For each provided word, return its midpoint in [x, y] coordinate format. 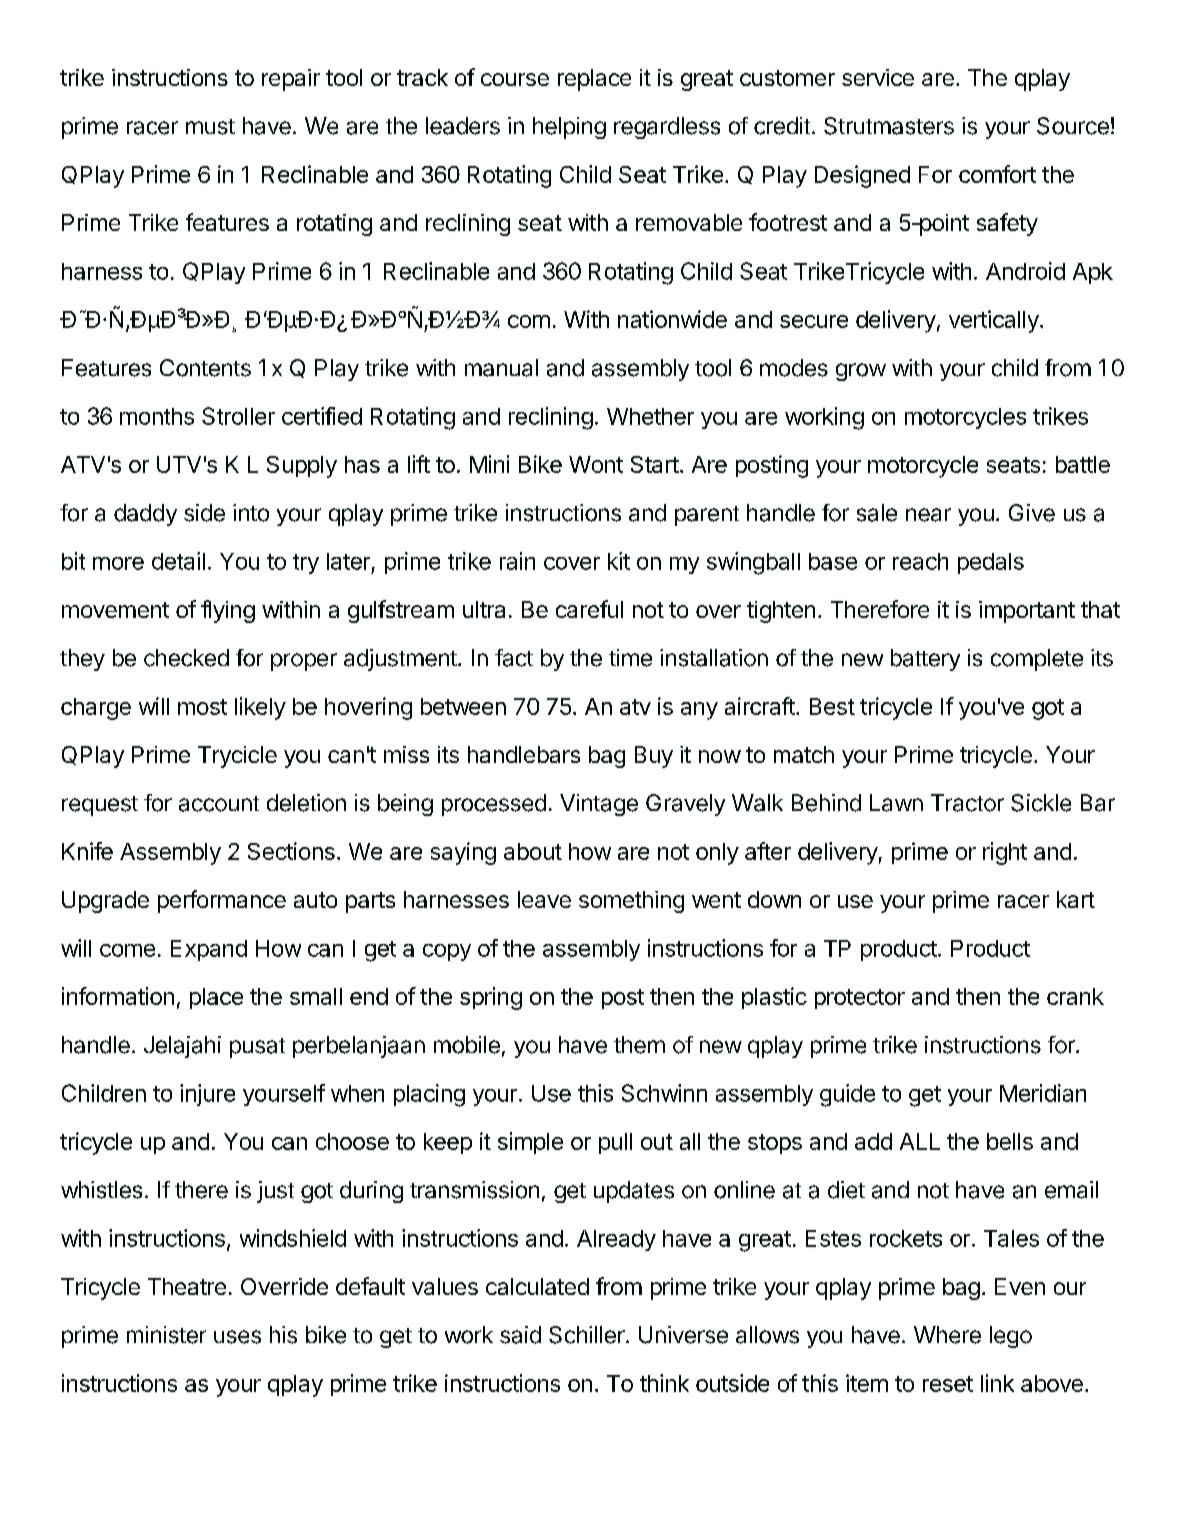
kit [619, 561]
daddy [145, 515]
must [210, 127]
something [631, 902]
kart [1076, 899]
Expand [209, 950]
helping [569, 128]
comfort [997, 174]
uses [237, 1337]
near [928, 515]
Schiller [588, 1335]
